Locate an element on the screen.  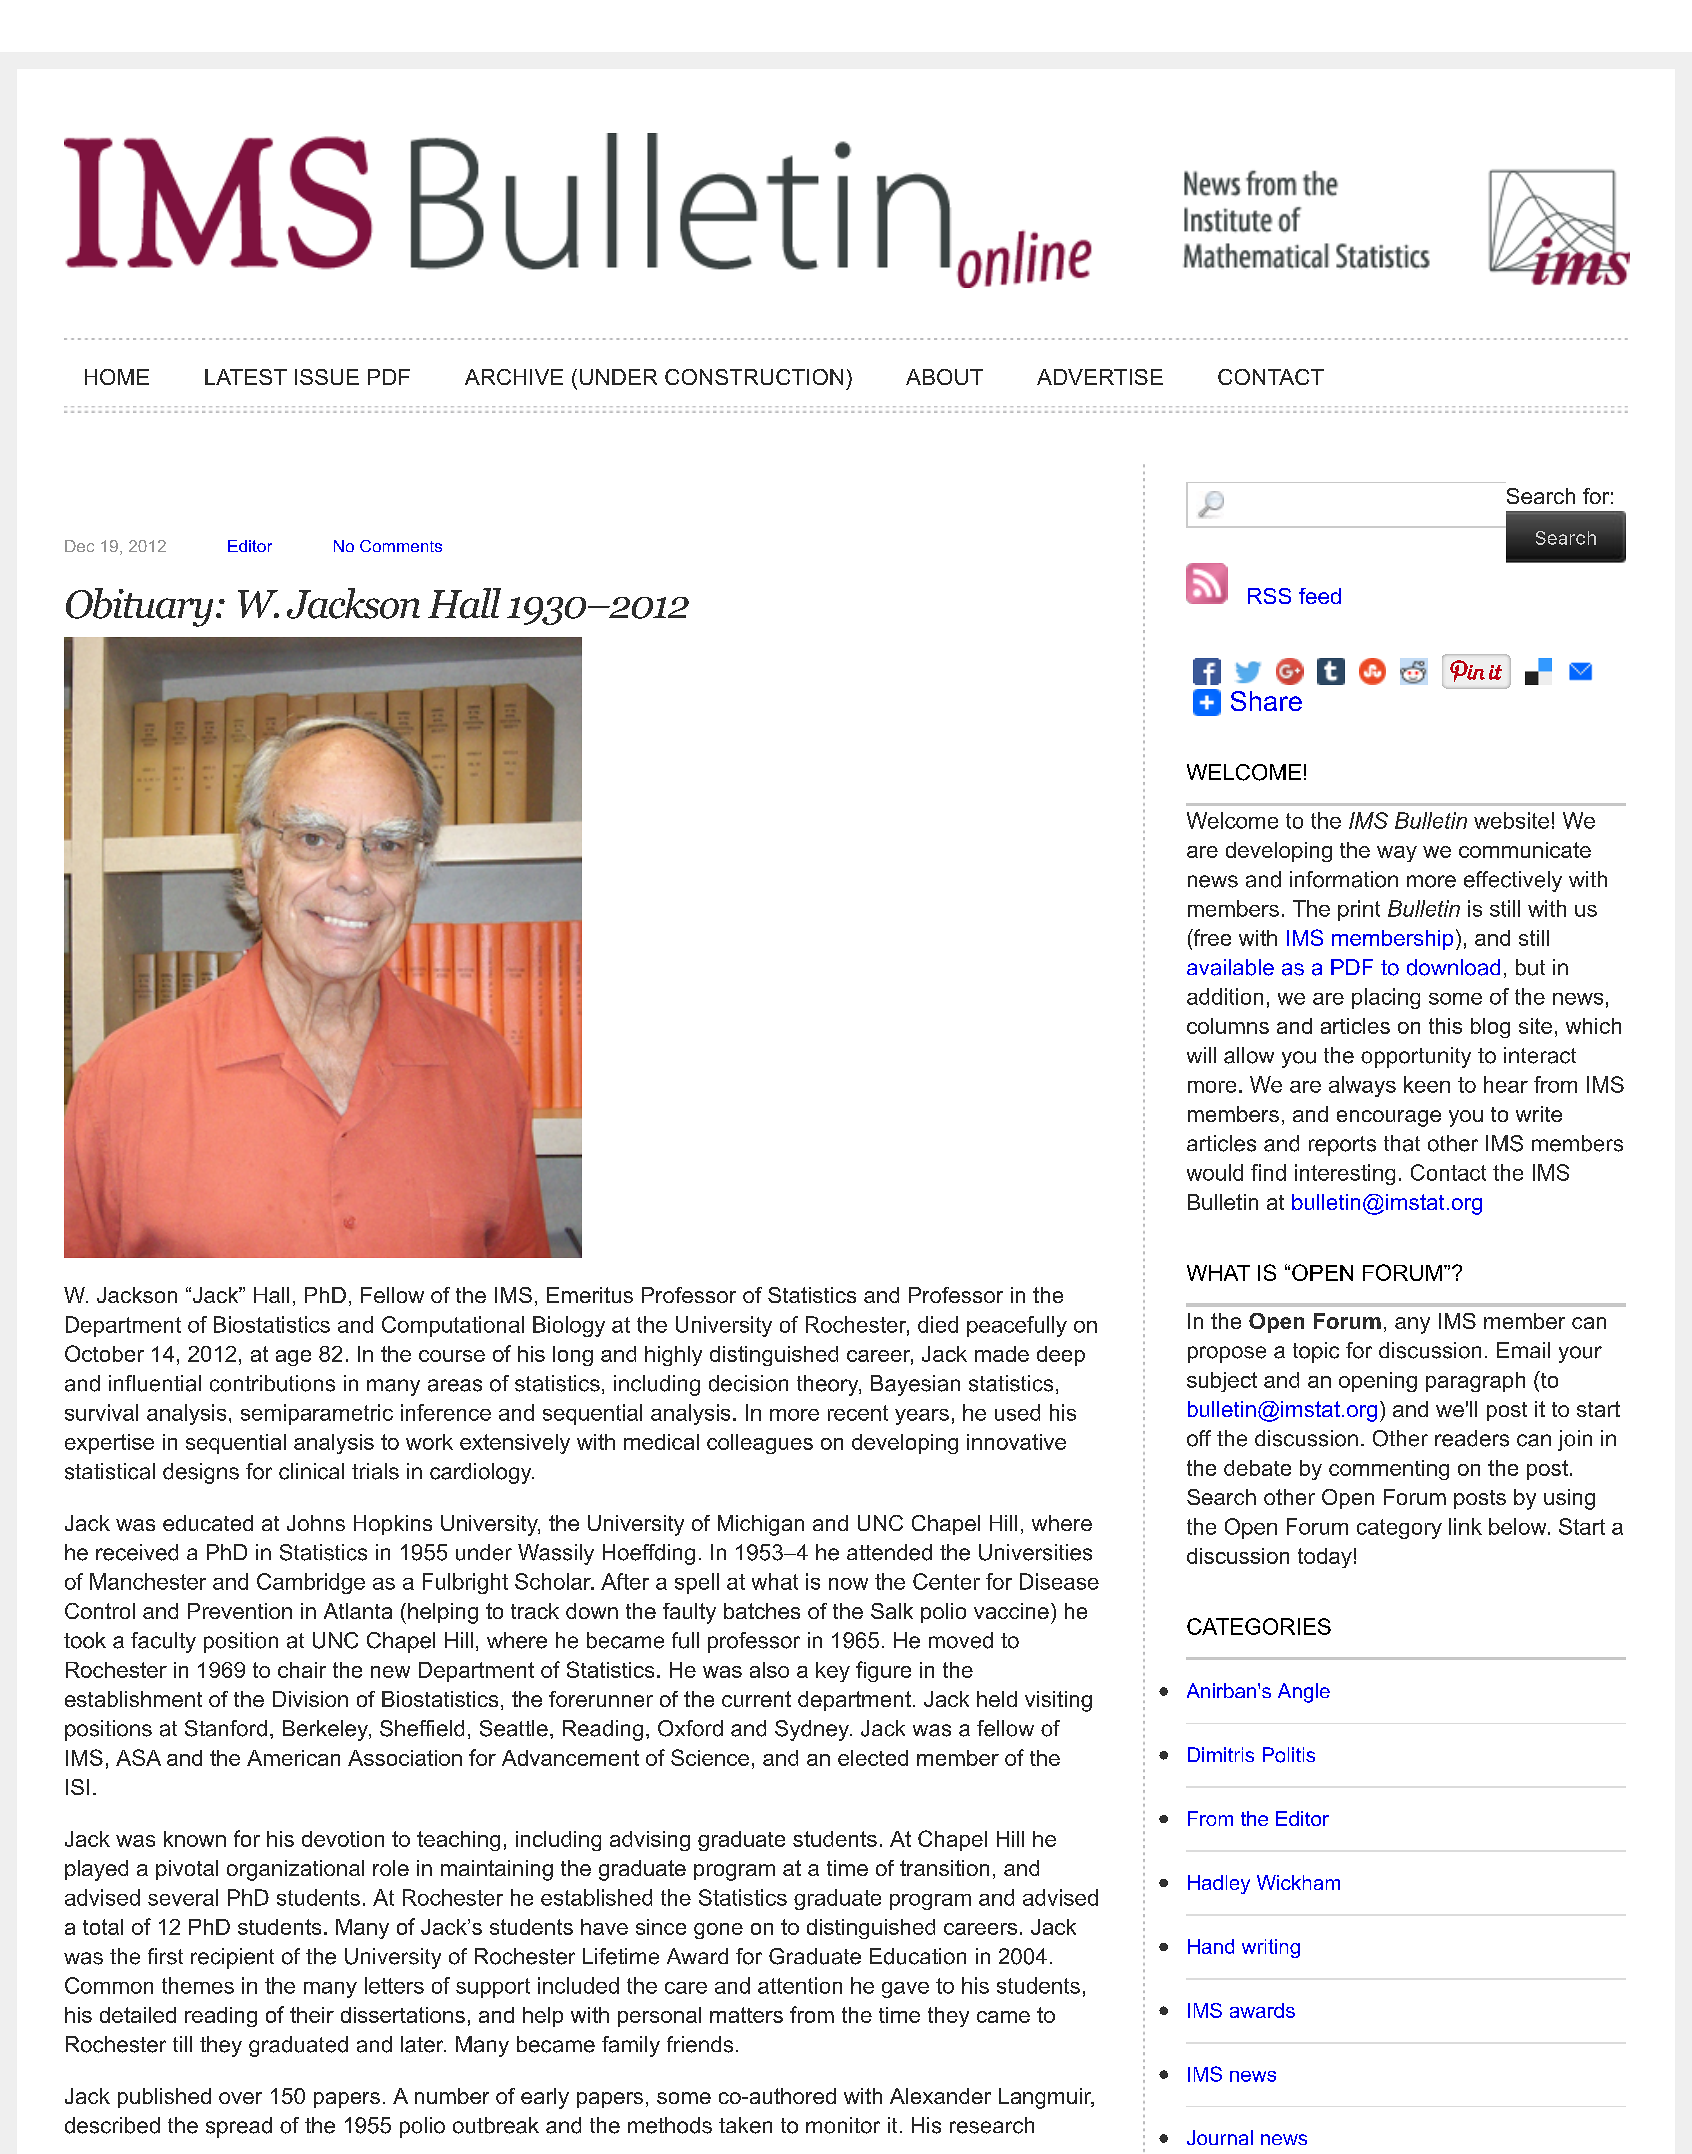
CONSTRUCTION is located at coordinates (754, 377).
